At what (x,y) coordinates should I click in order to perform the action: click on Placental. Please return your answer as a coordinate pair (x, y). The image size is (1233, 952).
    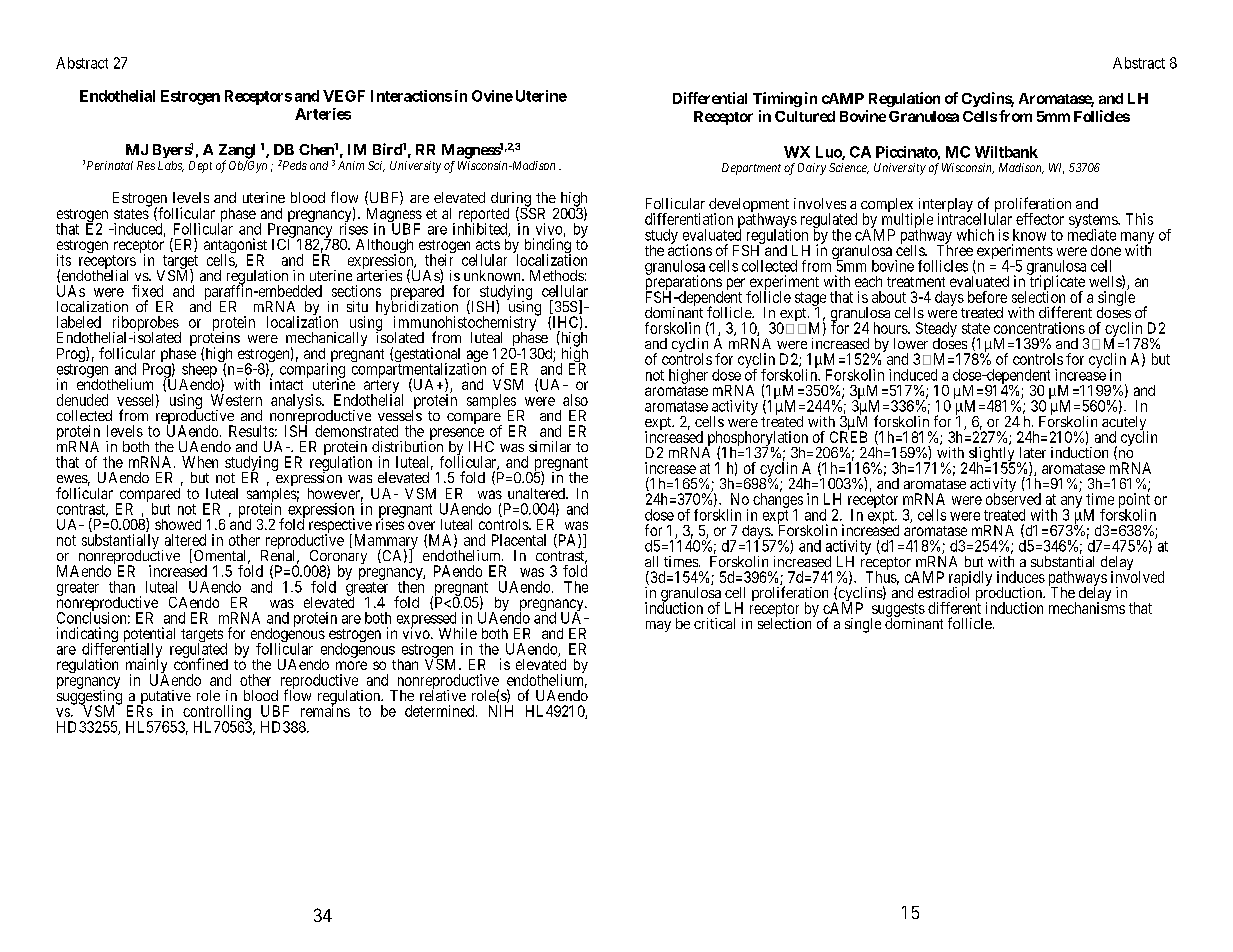
    Looking at the image, I should click on (519, 540).
